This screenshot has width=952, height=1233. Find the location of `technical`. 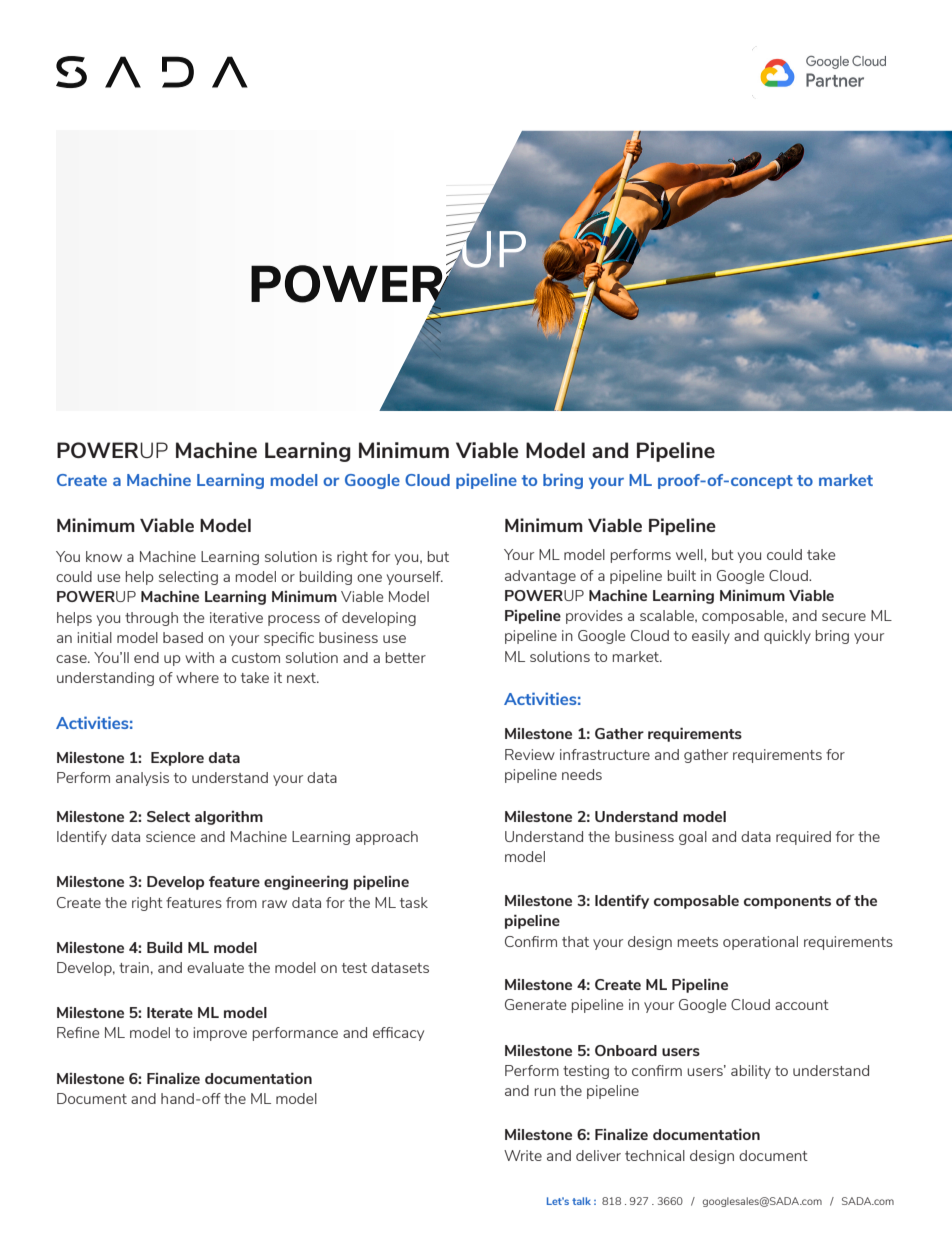

technical is located at coordinates (655, 1155).
